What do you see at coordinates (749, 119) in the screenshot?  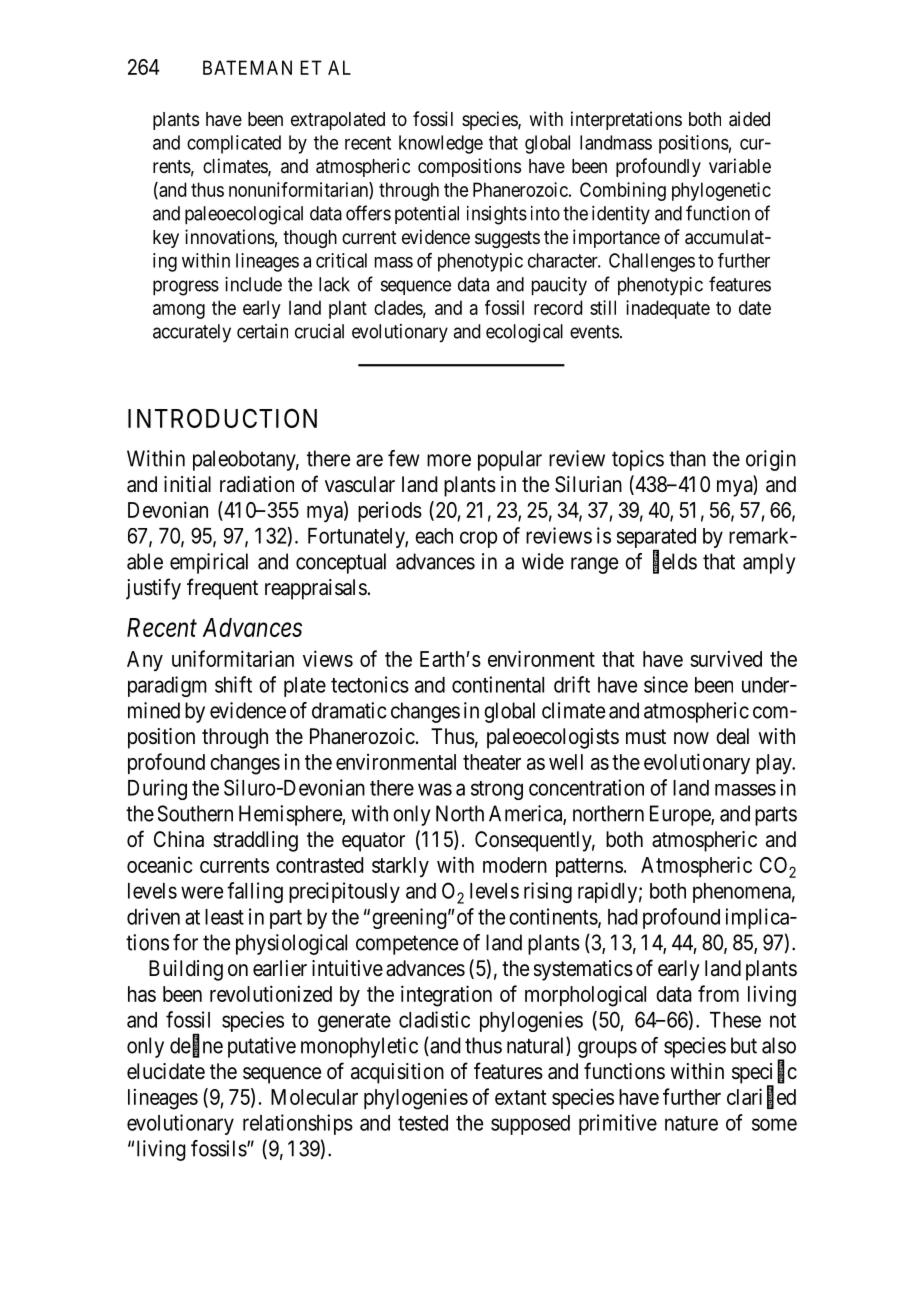 I see `aided` at bounding box center [749, 119].
